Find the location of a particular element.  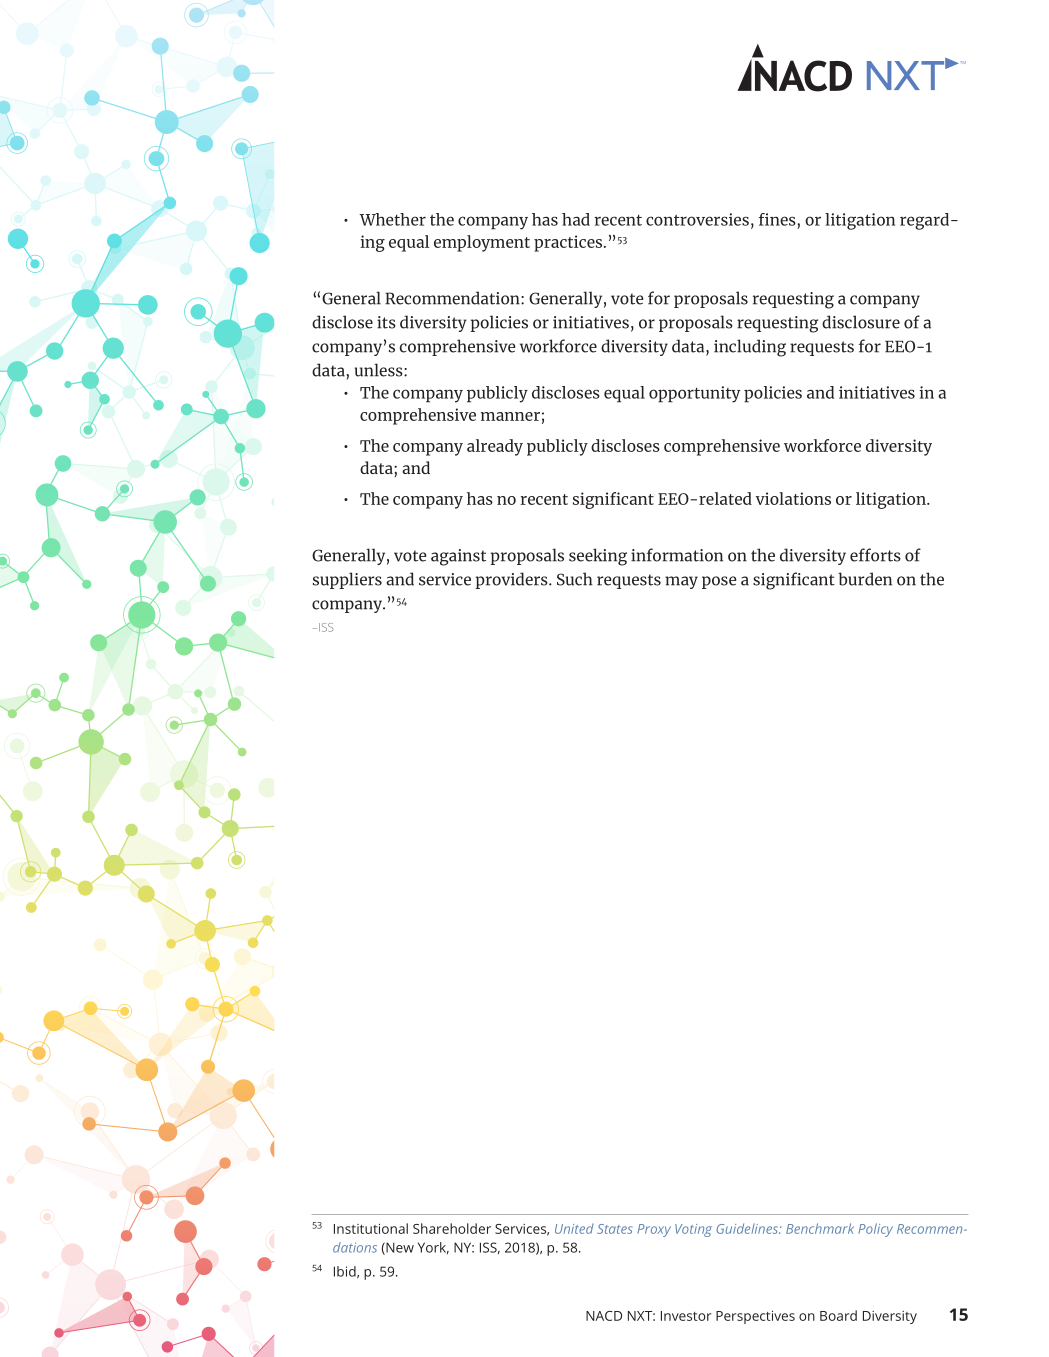

had is located at coordinates (576, 219).
